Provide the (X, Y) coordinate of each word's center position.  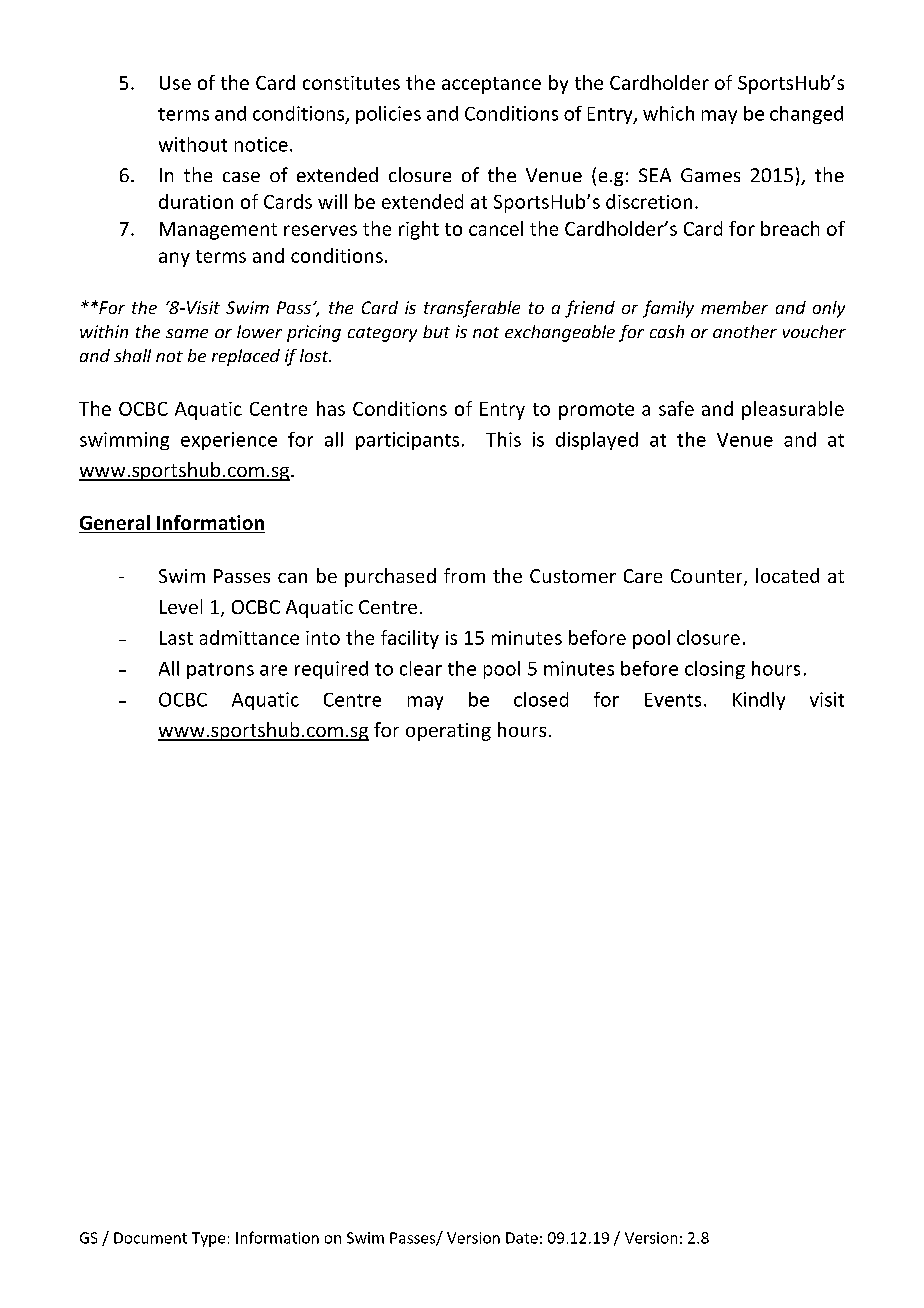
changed (806, 115)
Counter (708, 577)
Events (673, 700)
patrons (220, 671)
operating (448, 732)
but (436, 331)
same (187, 333)
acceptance (491, 85)
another (745, 331)
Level (181, 606)
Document (150, 1238)
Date (522, 1238)
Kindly (759, 701)
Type (208, 1239)
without (193, 144)
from (464, 575)
